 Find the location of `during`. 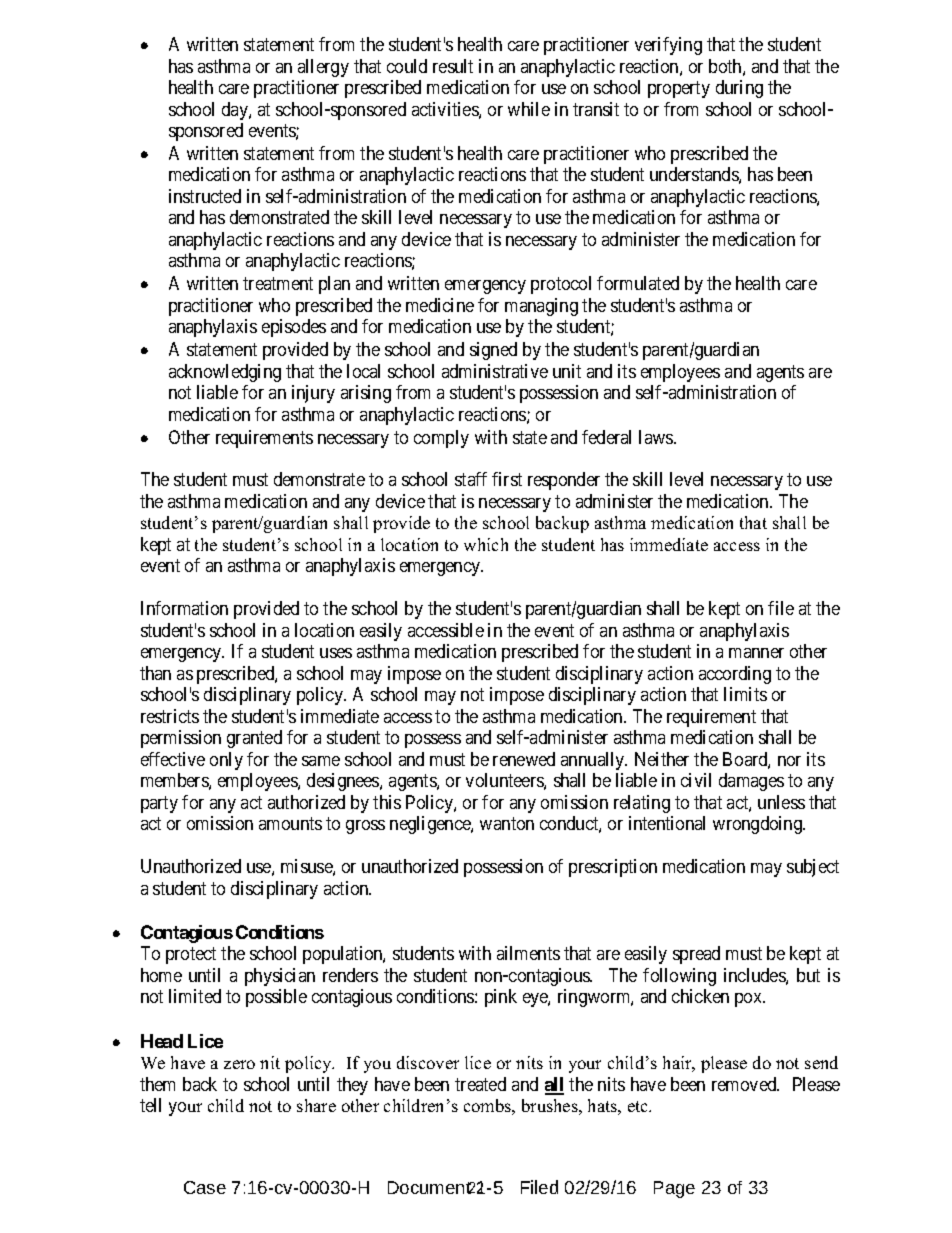

during is located at coordinates (739, 89).
